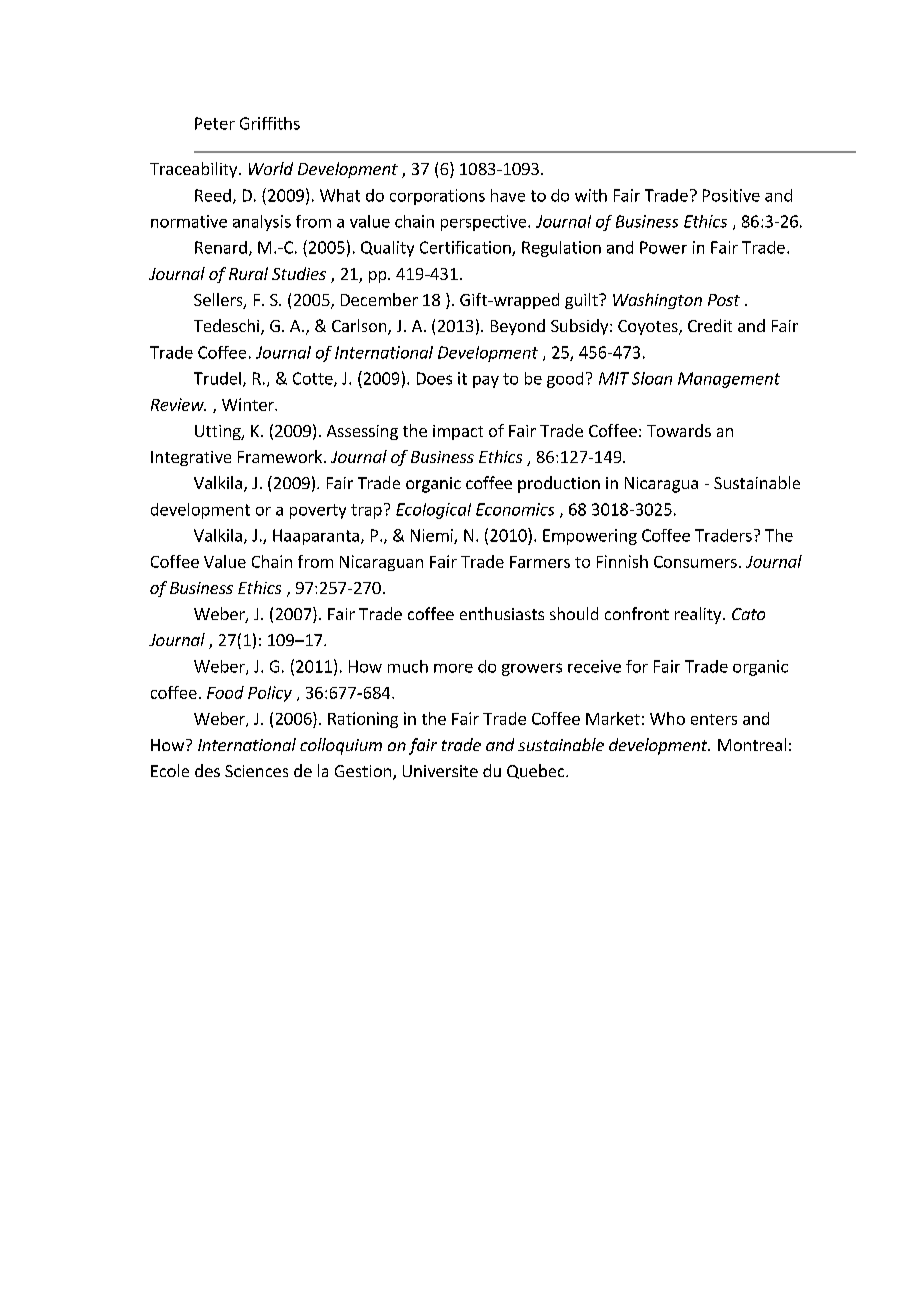  I want to click on Who, so click(667, 718).
